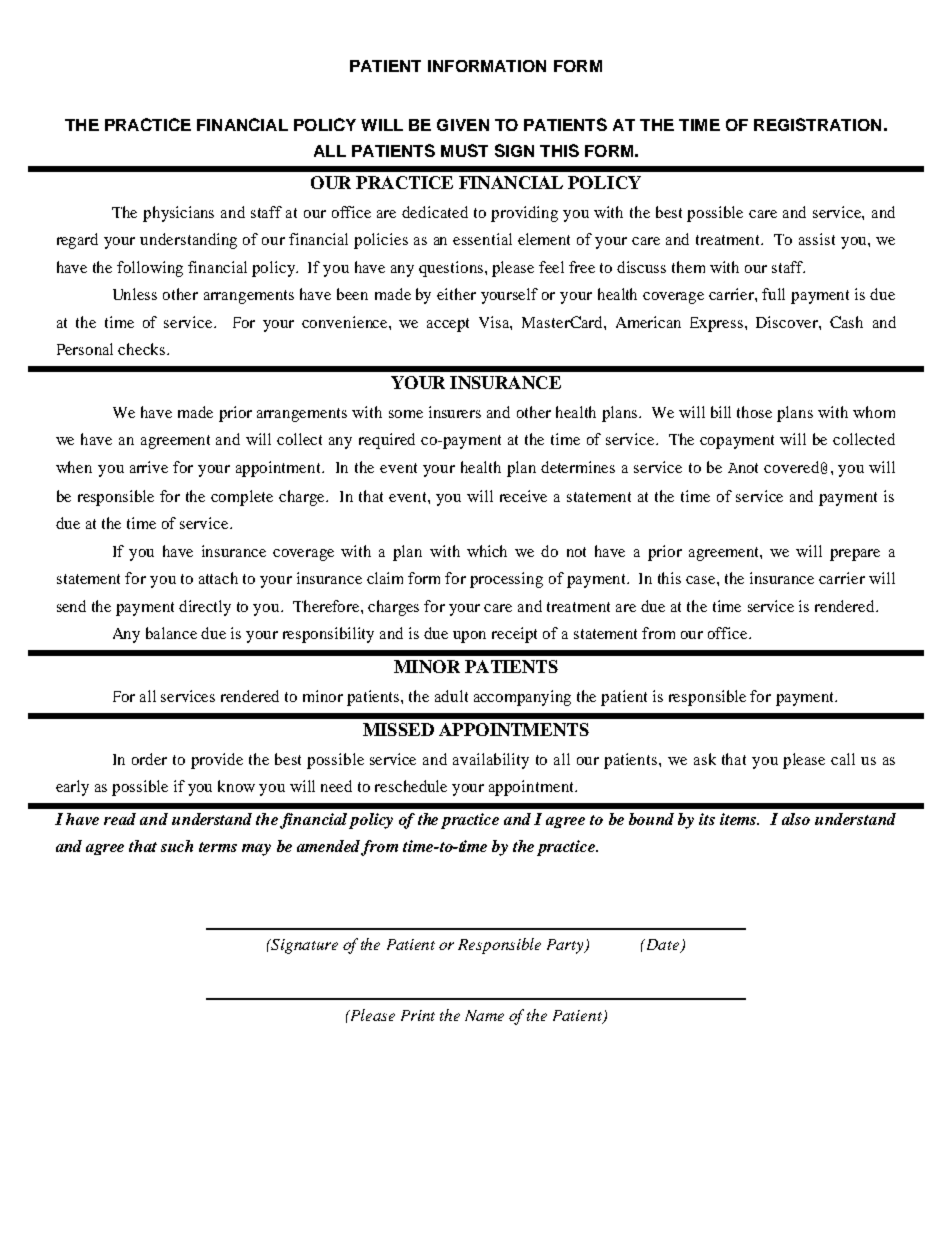 This image has height=1233, width=952. What do you see at coordinates (418, 1015) in the image?
I see `Print` at bounding box center [418, 1015].
